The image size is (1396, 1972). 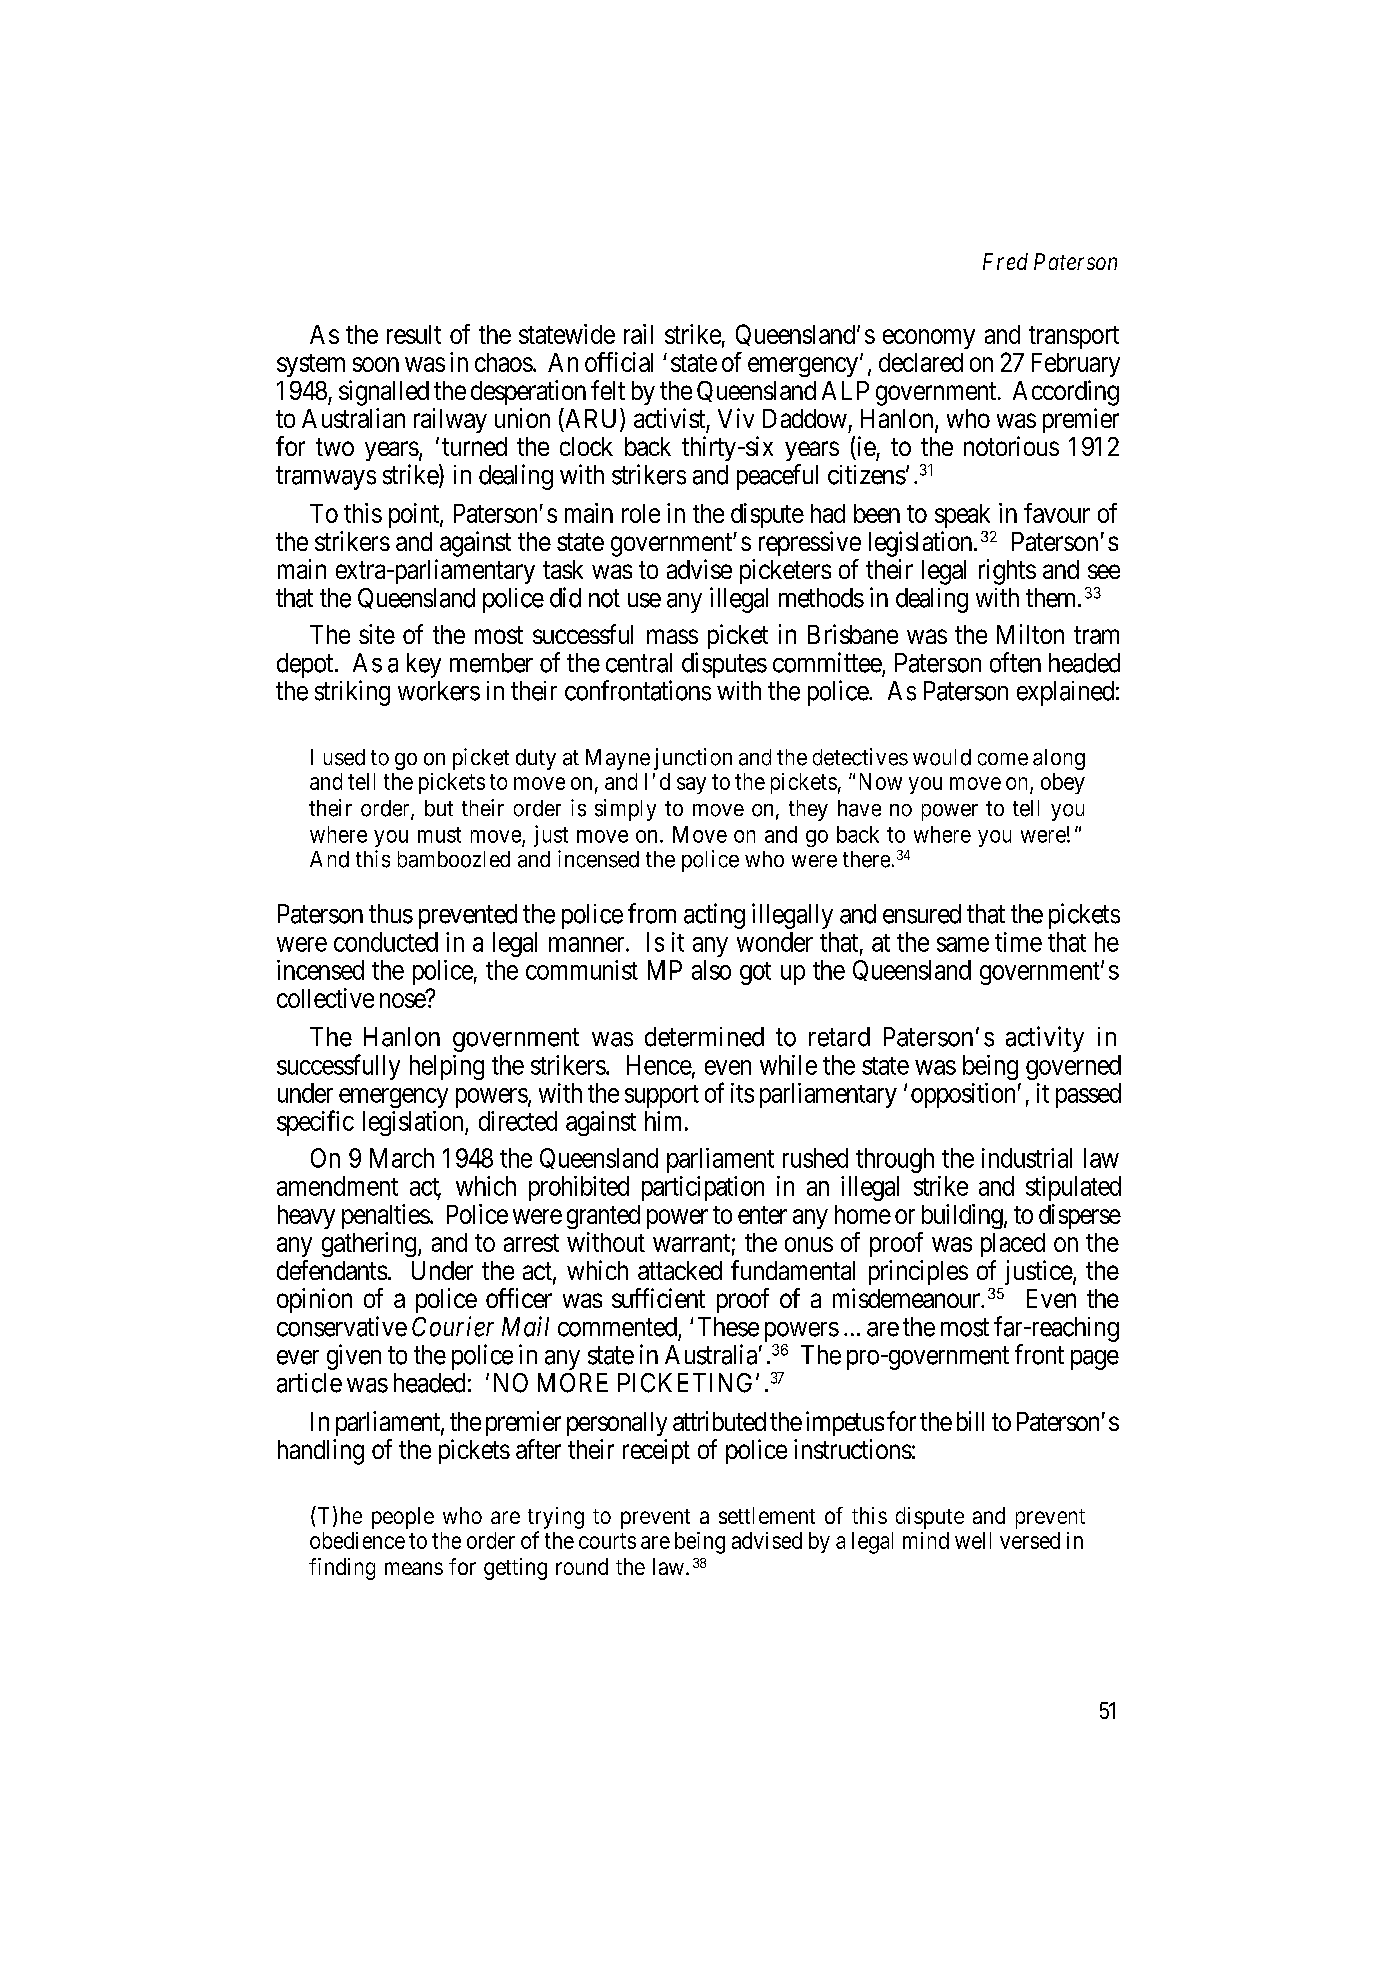 What do you see at coordinates (1005, 261) in the screenshot?
I see `Fred` at bounding box center [1005, 261].
